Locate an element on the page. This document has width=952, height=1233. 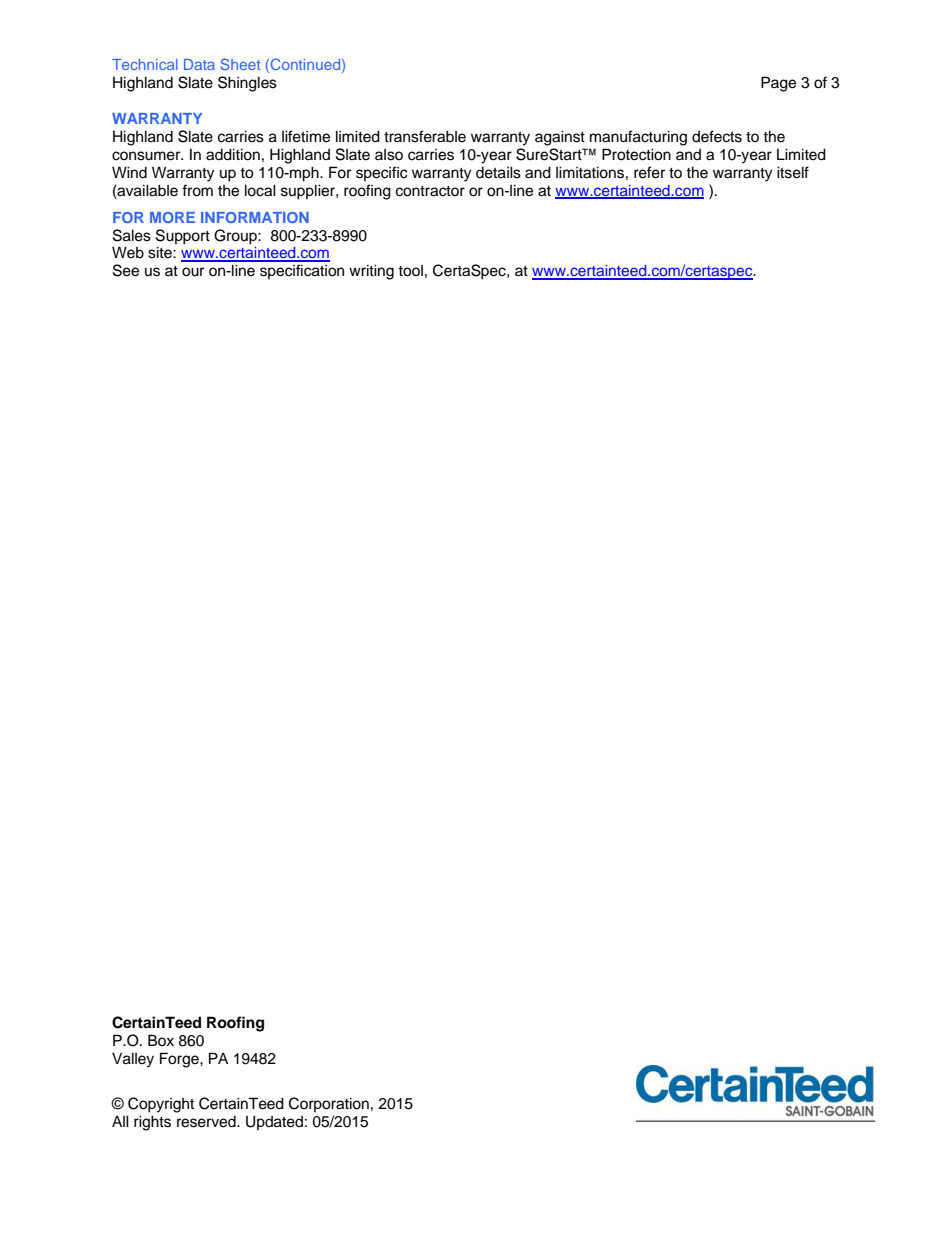
defects is located at coordinates (717, 136).
